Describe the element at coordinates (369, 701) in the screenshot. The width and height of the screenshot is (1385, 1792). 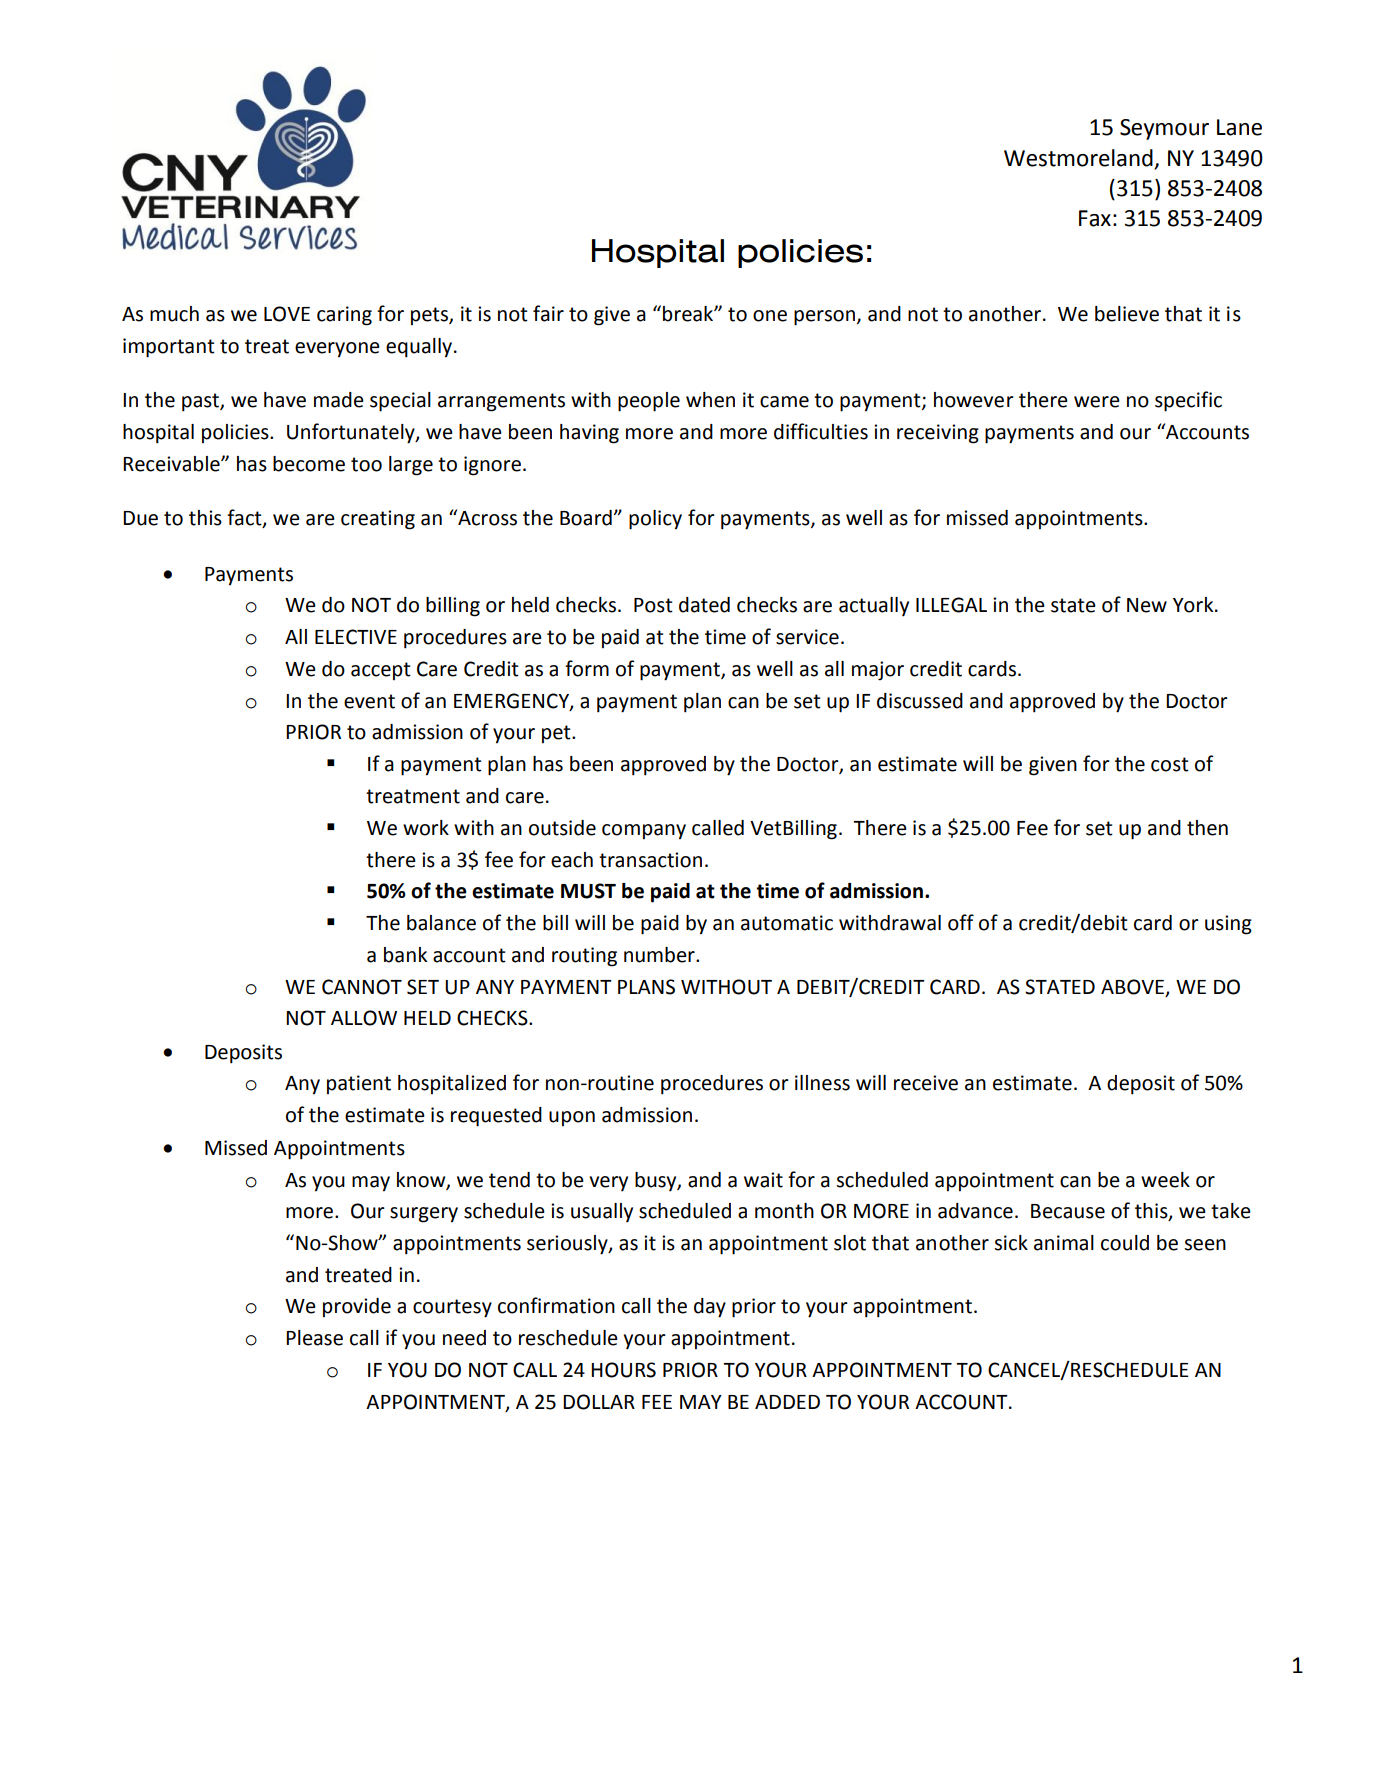
I see `event` at that location.
